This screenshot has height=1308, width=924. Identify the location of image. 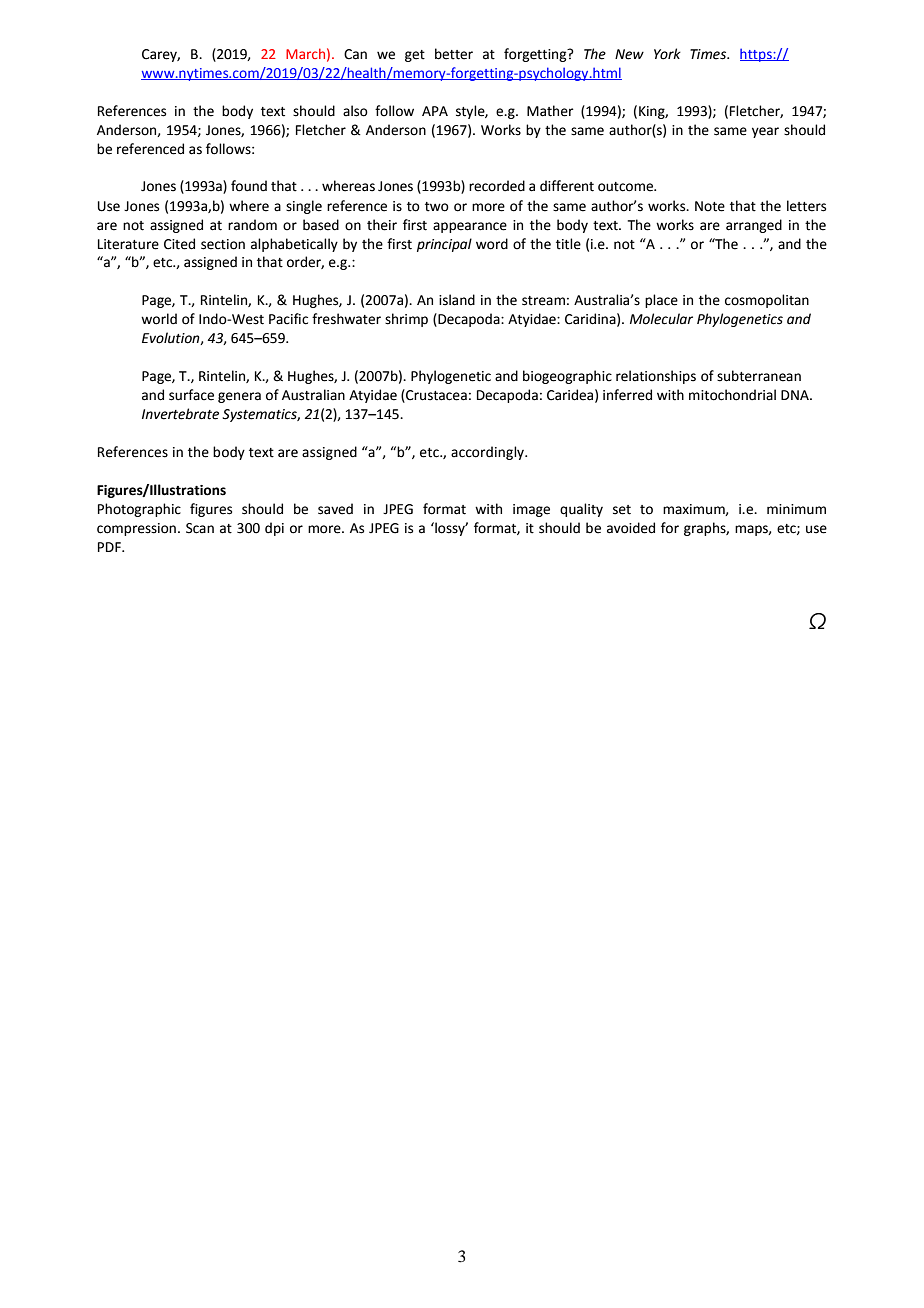
(531, 510).
